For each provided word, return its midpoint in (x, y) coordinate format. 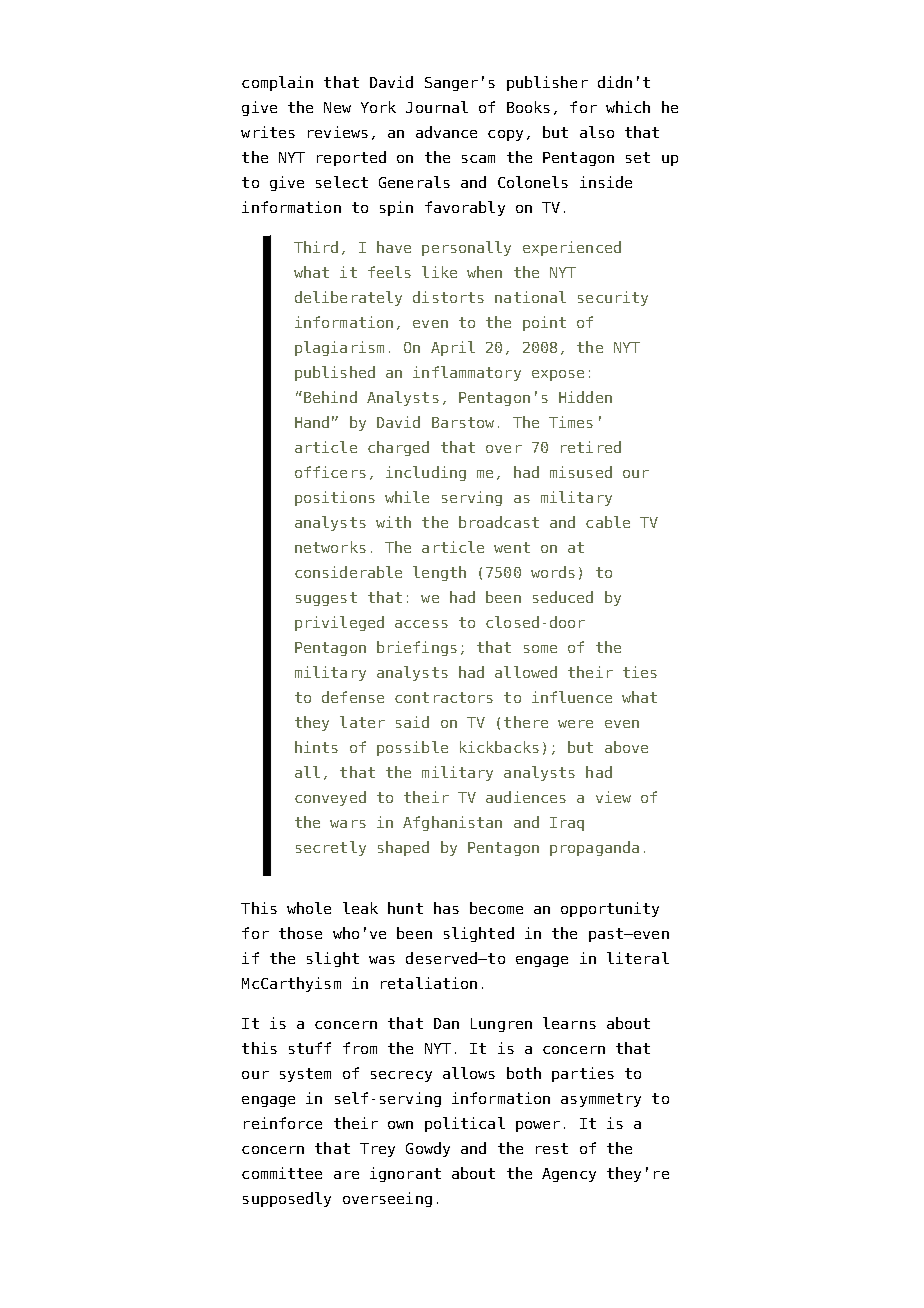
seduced (563, 597)
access (421, 624)
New (337, 107)
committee (282, 1173)
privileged (339, 623)
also (597, 132)
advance (446, 132)
